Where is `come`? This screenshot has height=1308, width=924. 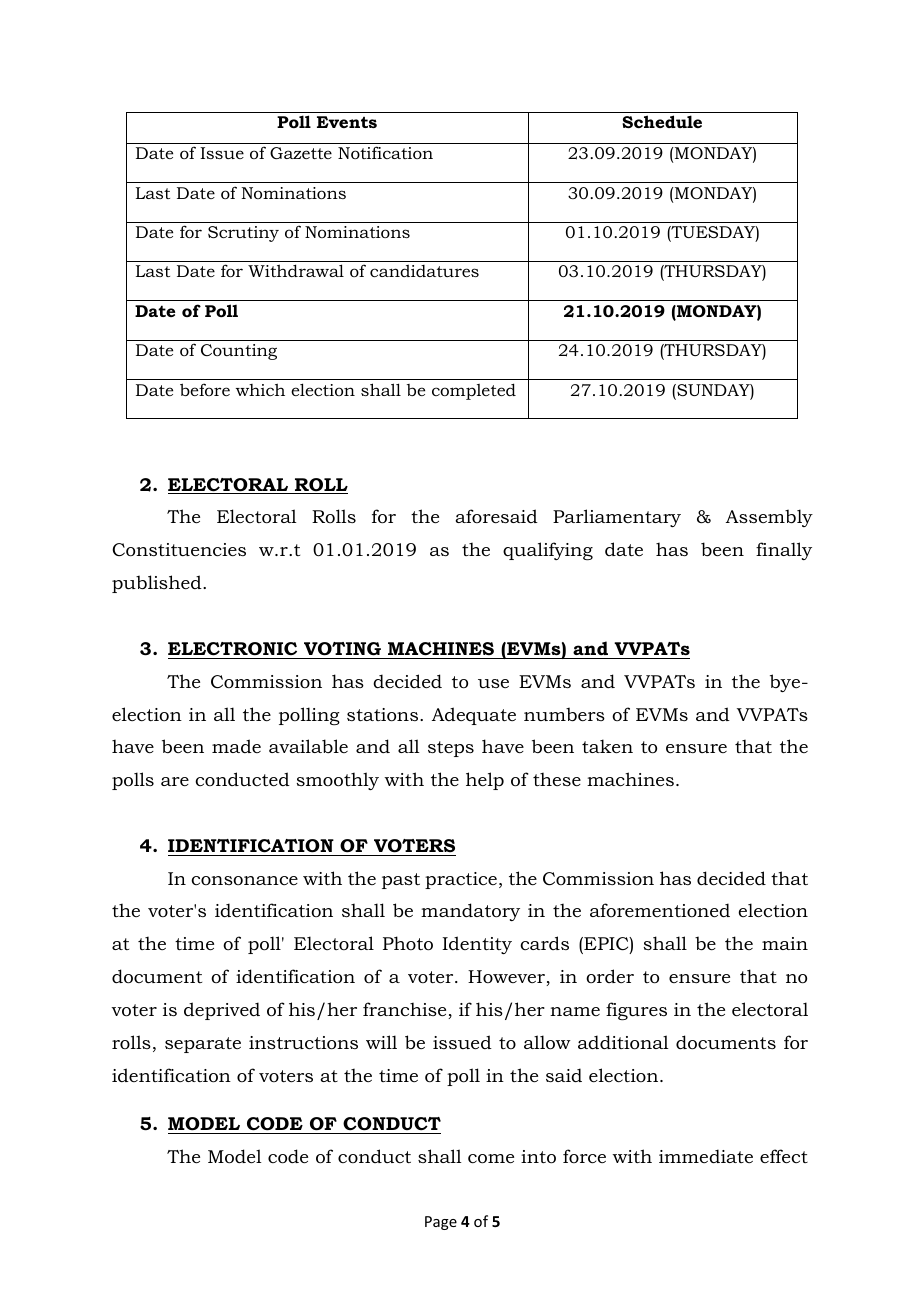 come is located at coordinates (491, 1159).
